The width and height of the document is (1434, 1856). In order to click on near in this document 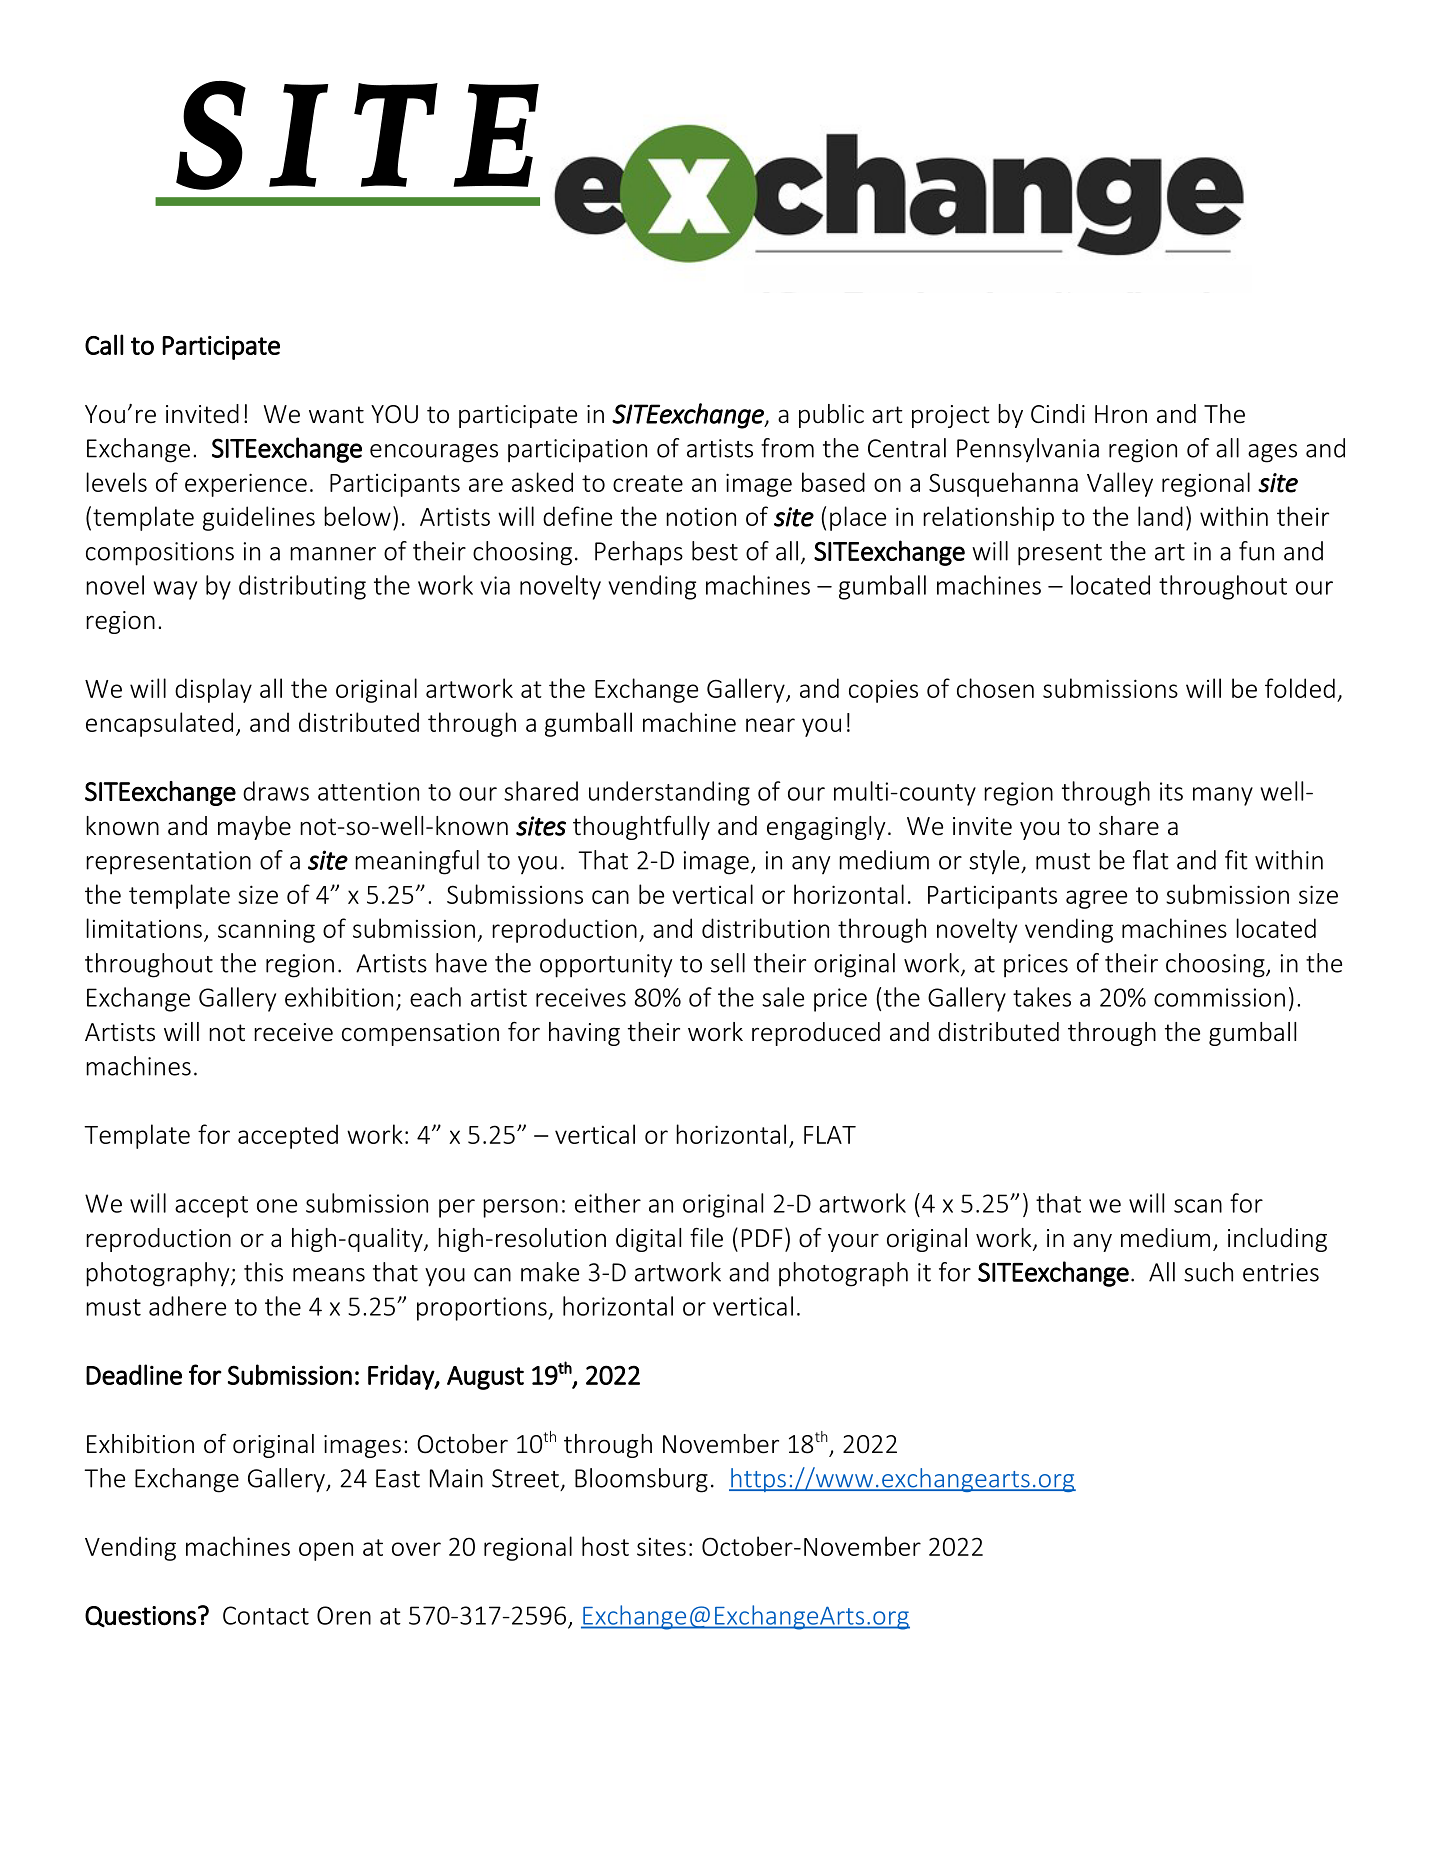, I will do `click(770, 725)`.
